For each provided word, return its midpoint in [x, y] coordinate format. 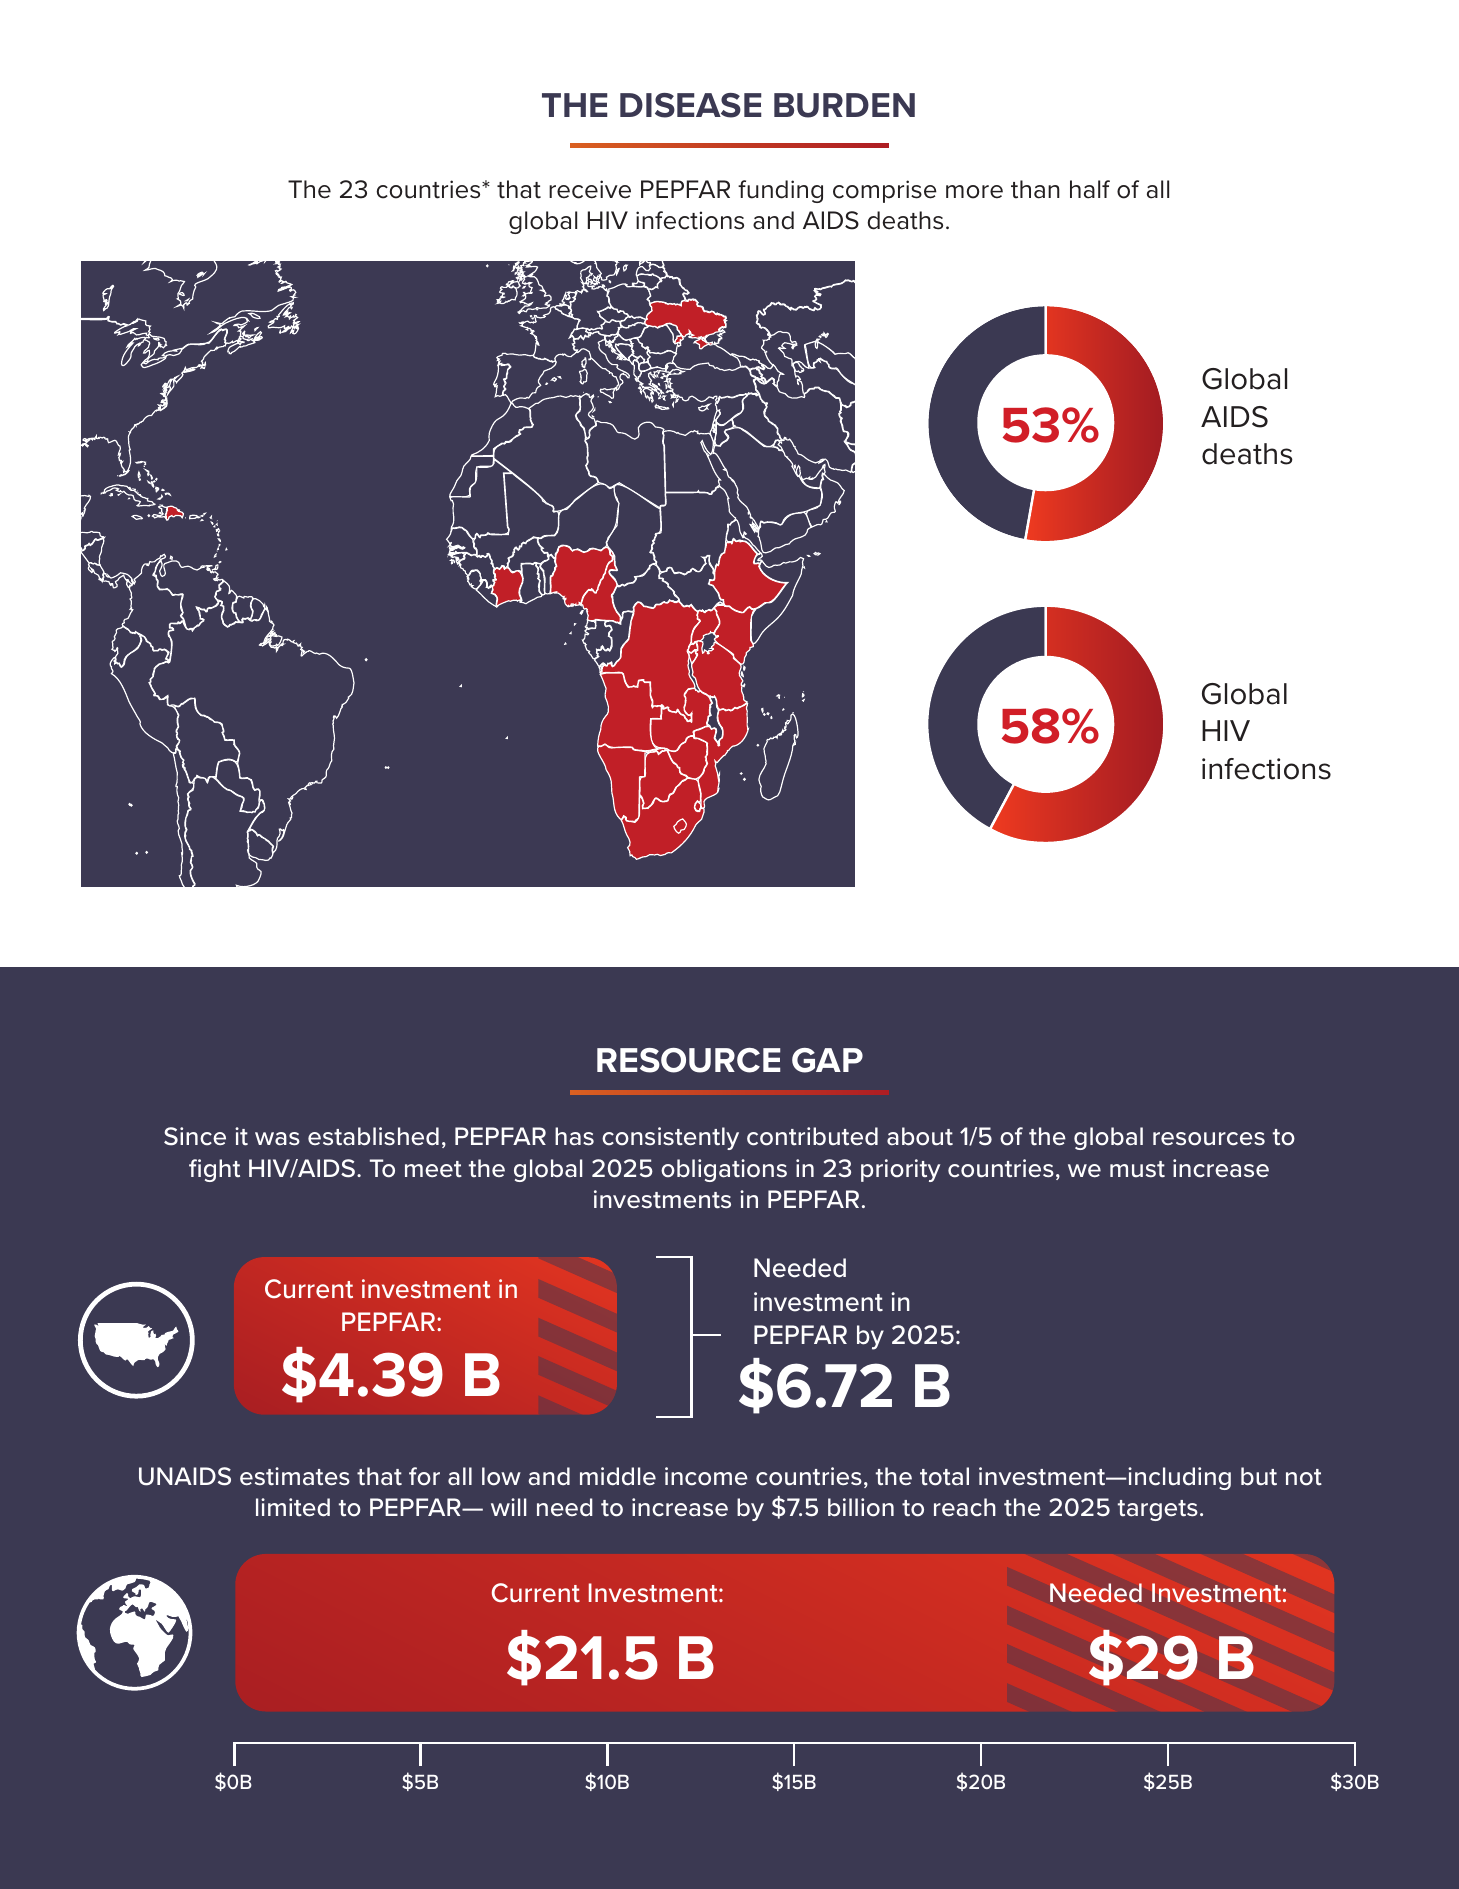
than [1035, 189]
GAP [827, 1060]
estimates [295, 1476]
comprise [885, 191]
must [1137, 1169]
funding [780, 191]
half [1090, 189]
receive [590, 189]
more [974, 192]
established [373, 1136]
